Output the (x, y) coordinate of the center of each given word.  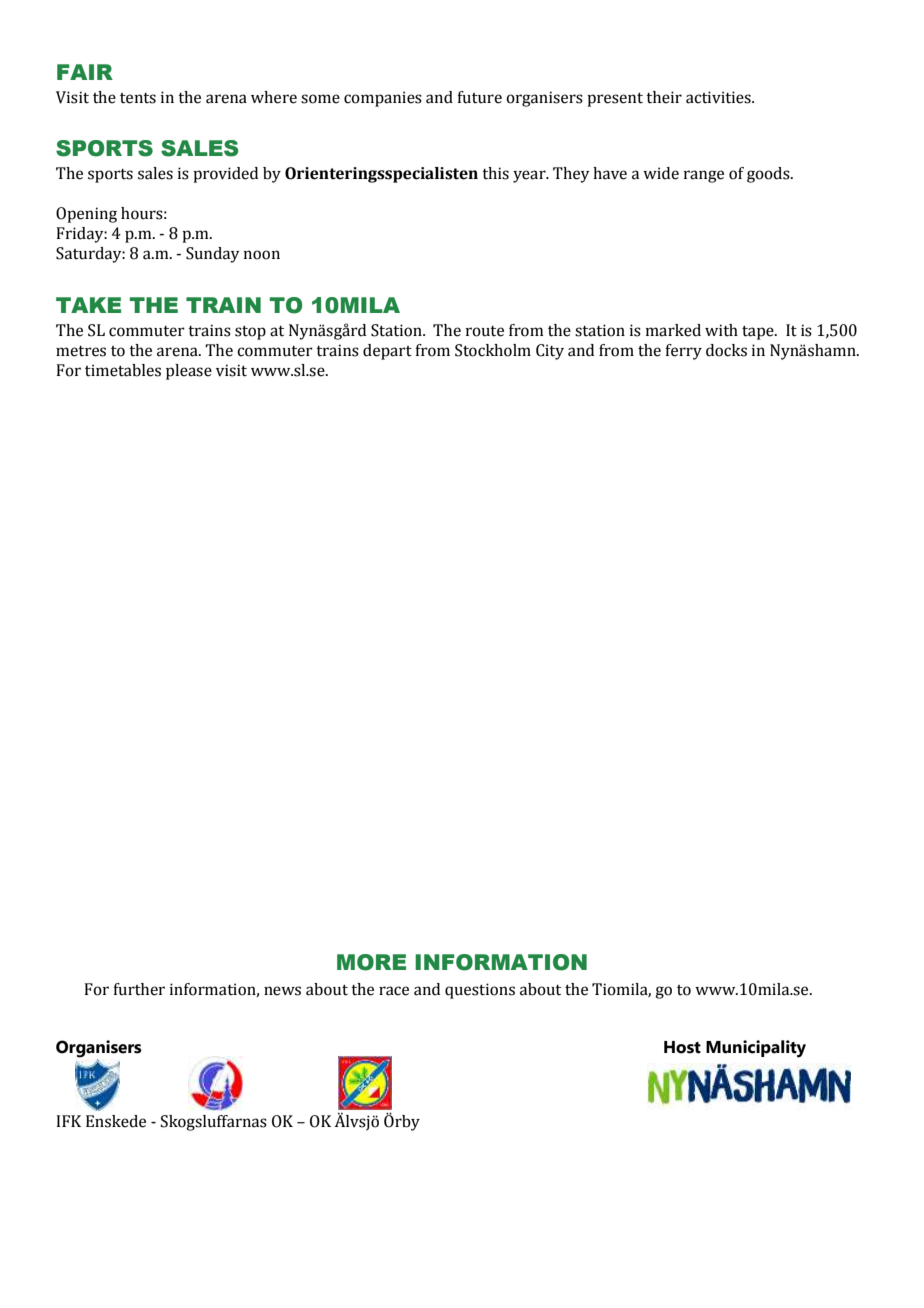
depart (387, 352)
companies (383, 99)
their (664, 97)
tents (138, 98)
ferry (683, 352)
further (139, 989)
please (189, 372)
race (394, 991)
